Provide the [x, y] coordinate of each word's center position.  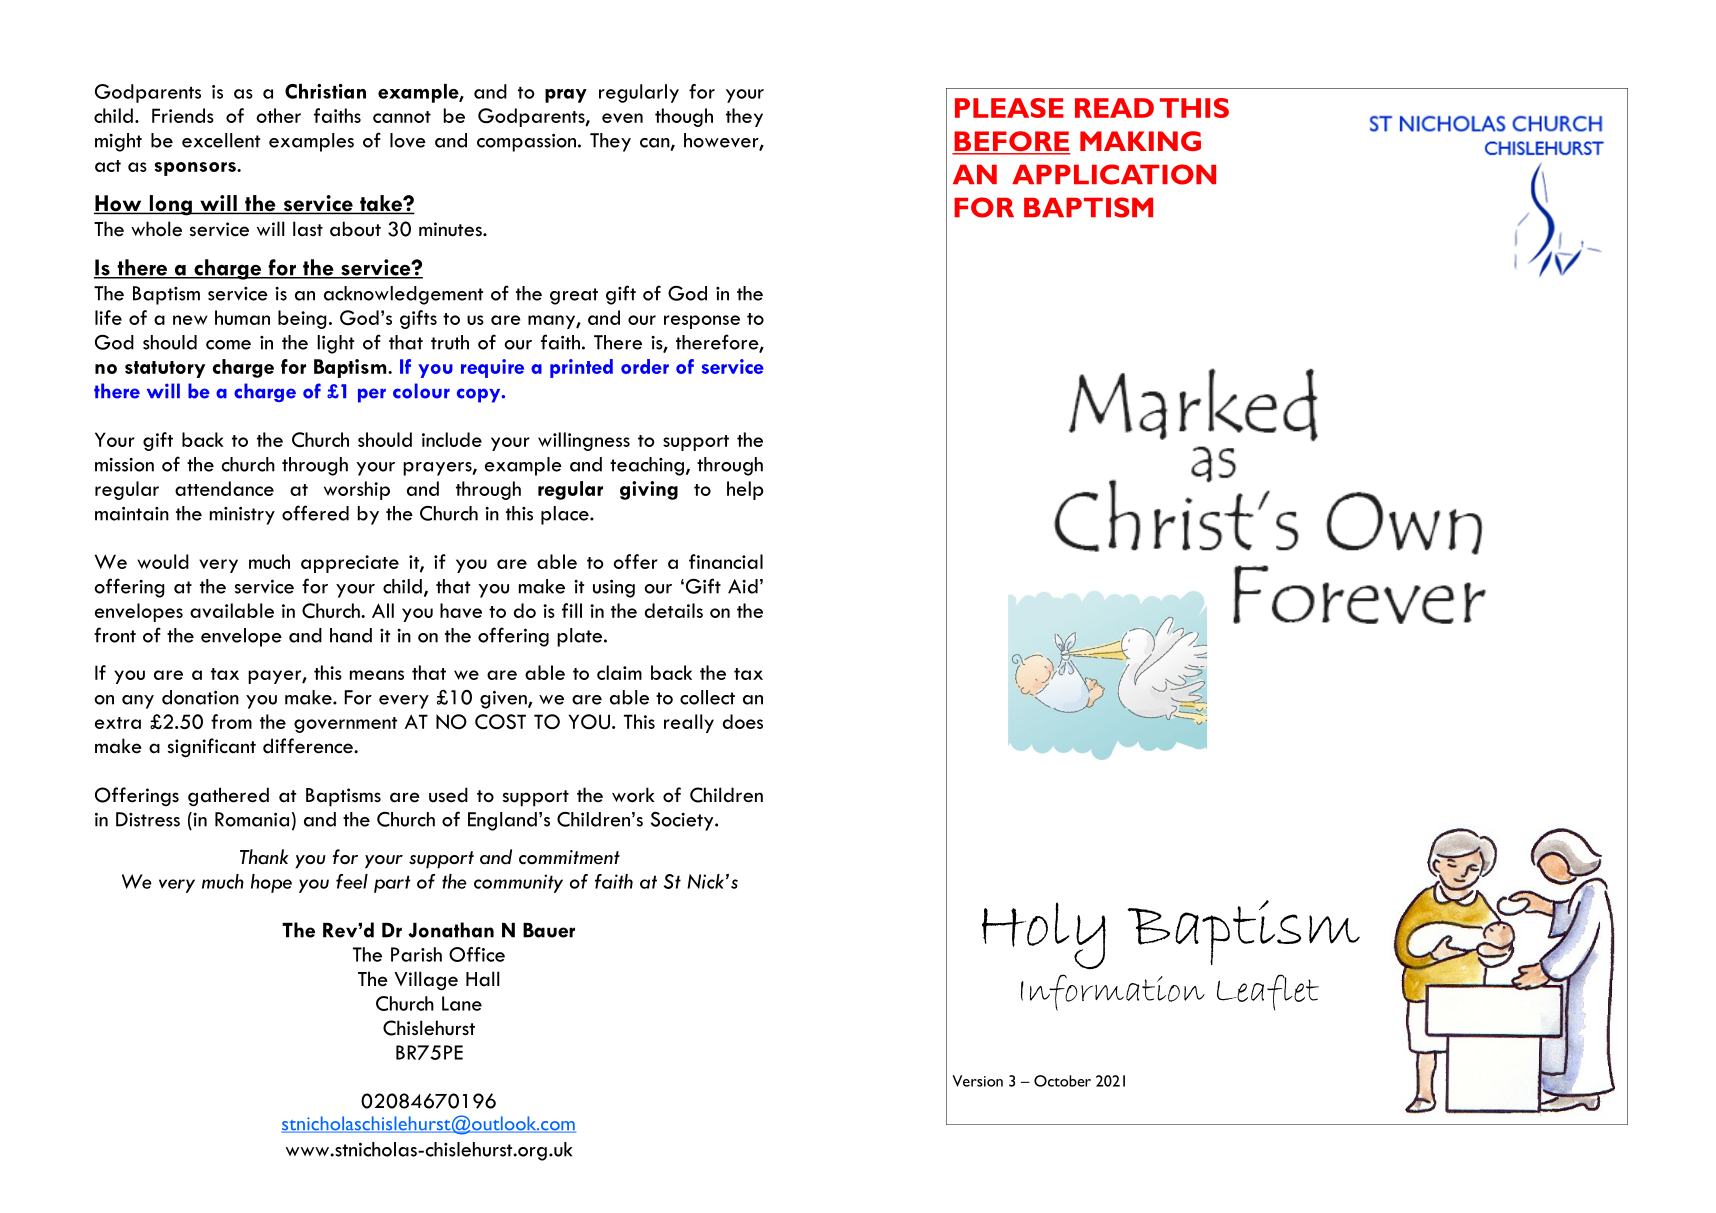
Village [426, 981]
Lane [462, 1003]
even [622, 118]
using [614, 588]
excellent [221, 140]
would [163, 561]
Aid [743, 586]
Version [977, 1081]
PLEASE [1009, 108]
